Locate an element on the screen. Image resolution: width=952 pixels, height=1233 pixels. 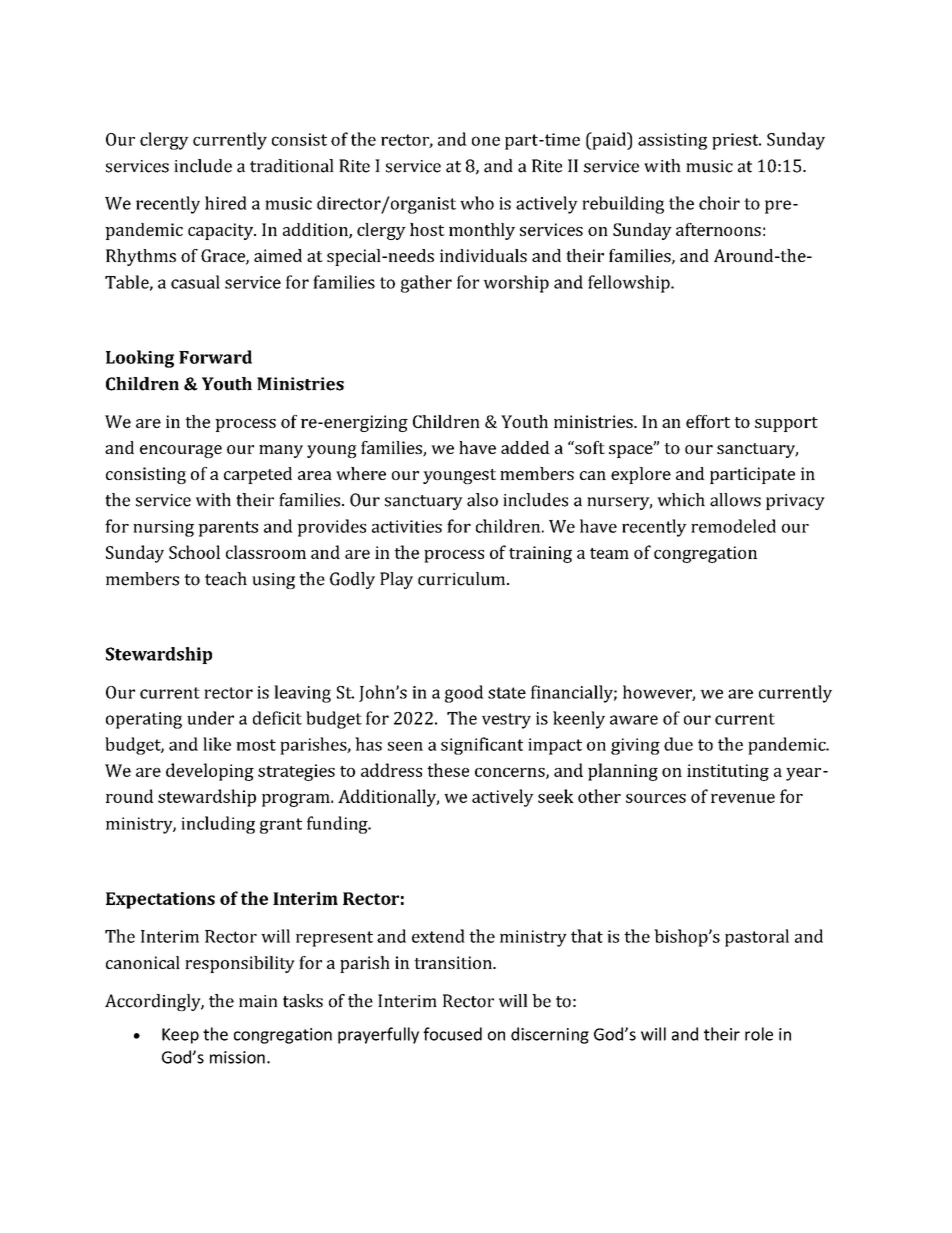
one is located at coordinates (486, 141).
